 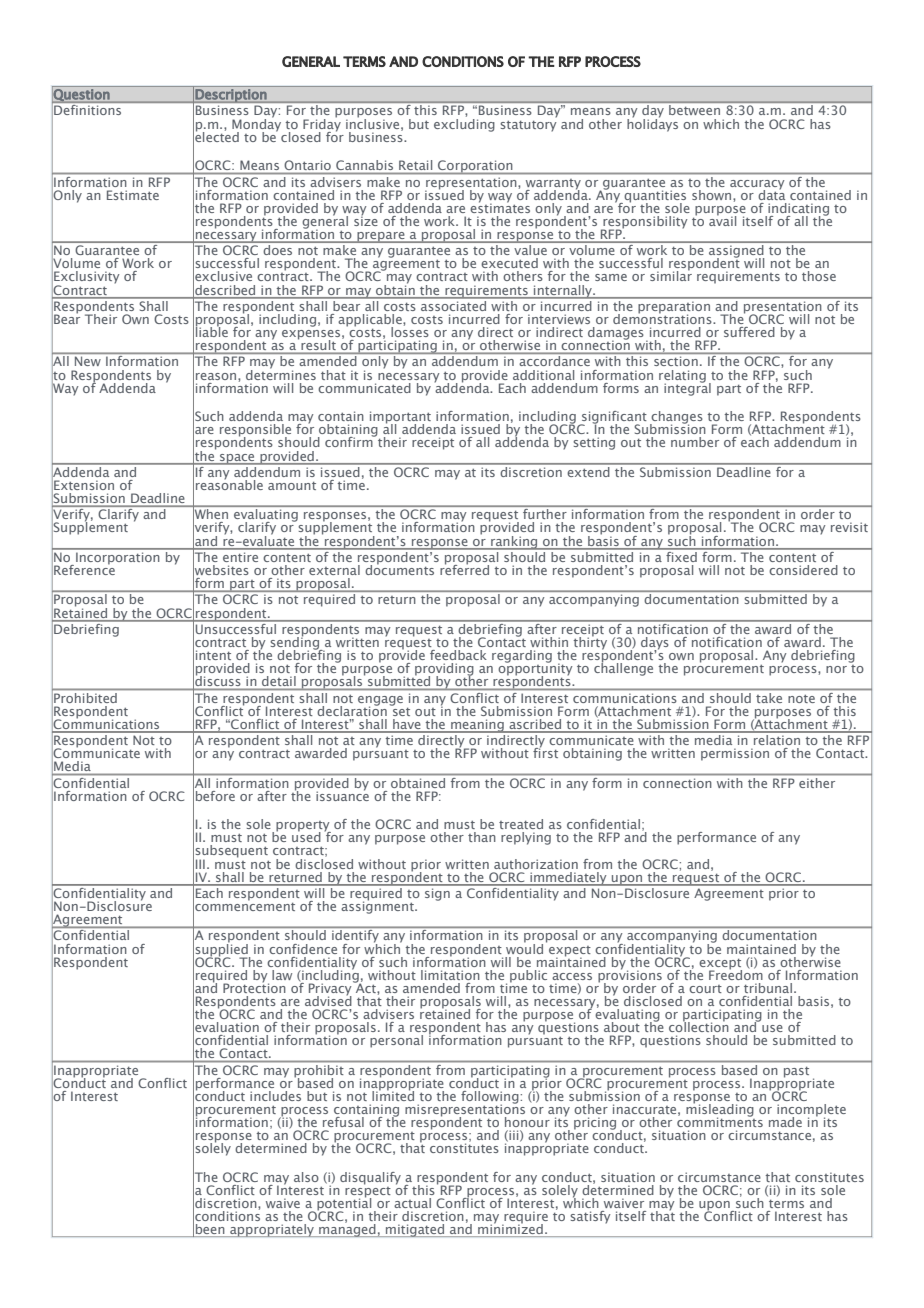 What do you see at coordinates (528, 126) in the screenshot?
I see `statutory` at bounding box center [528, 126].
